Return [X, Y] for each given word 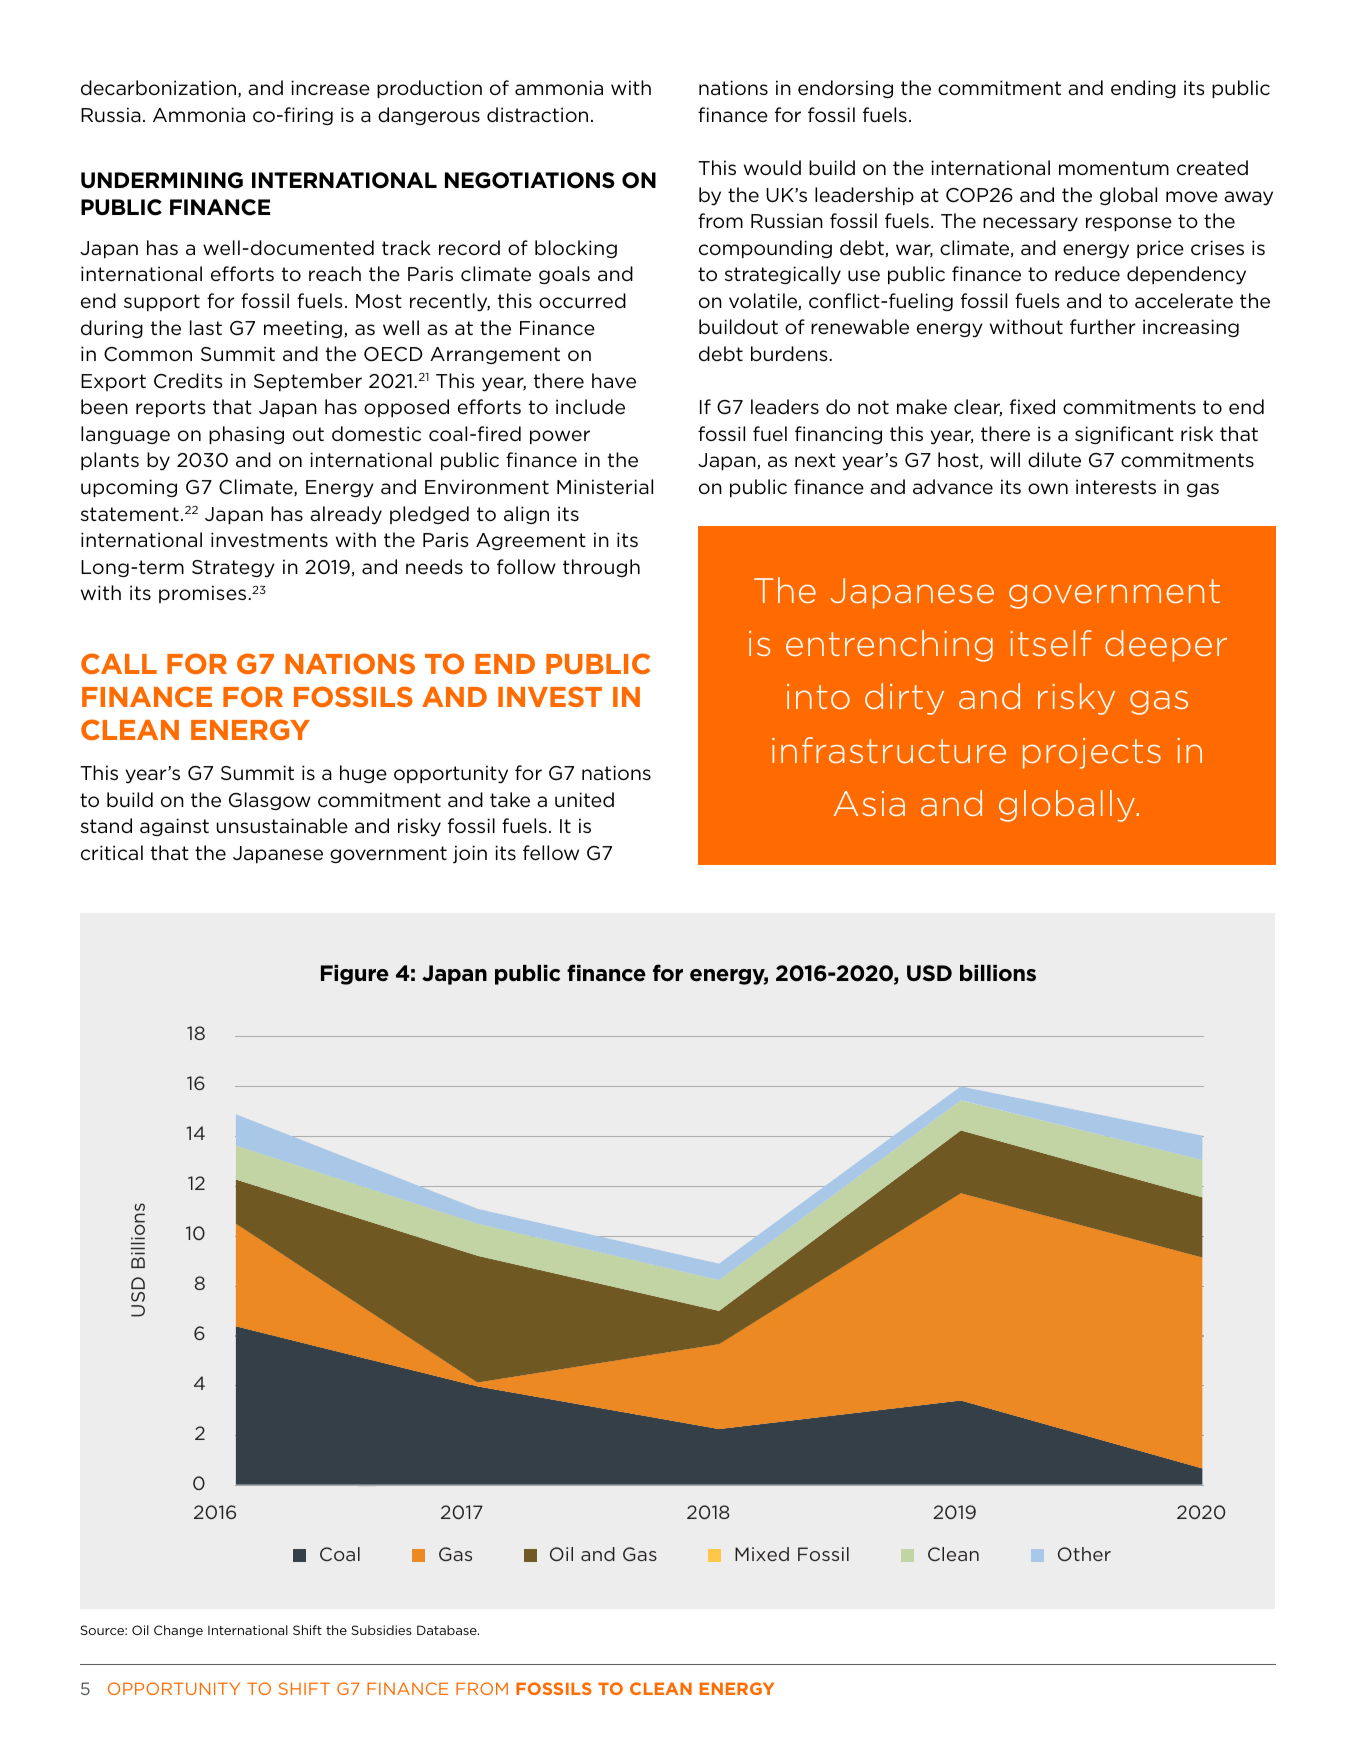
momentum [1114, 168]
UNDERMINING [162, 180]
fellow [551, 853]
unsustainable [282, 825]
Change [178, 1631]
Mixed [762, 1554]
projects [1092, 753]
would [772, 167]
